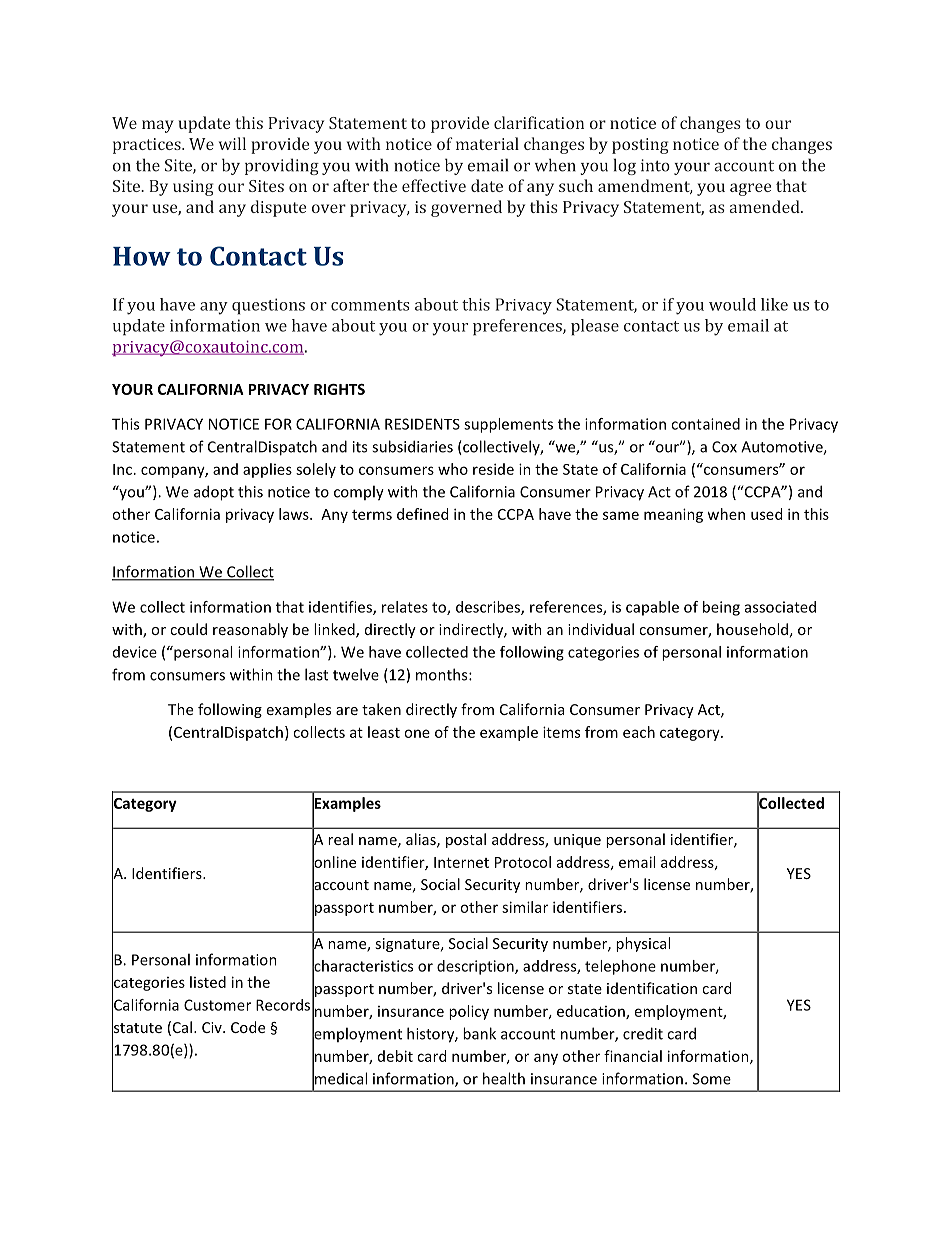 This screenshot has width=952, height=1233. Describe the element at coordinates (487, 143) in the screenshot. I see `material` at that location.
